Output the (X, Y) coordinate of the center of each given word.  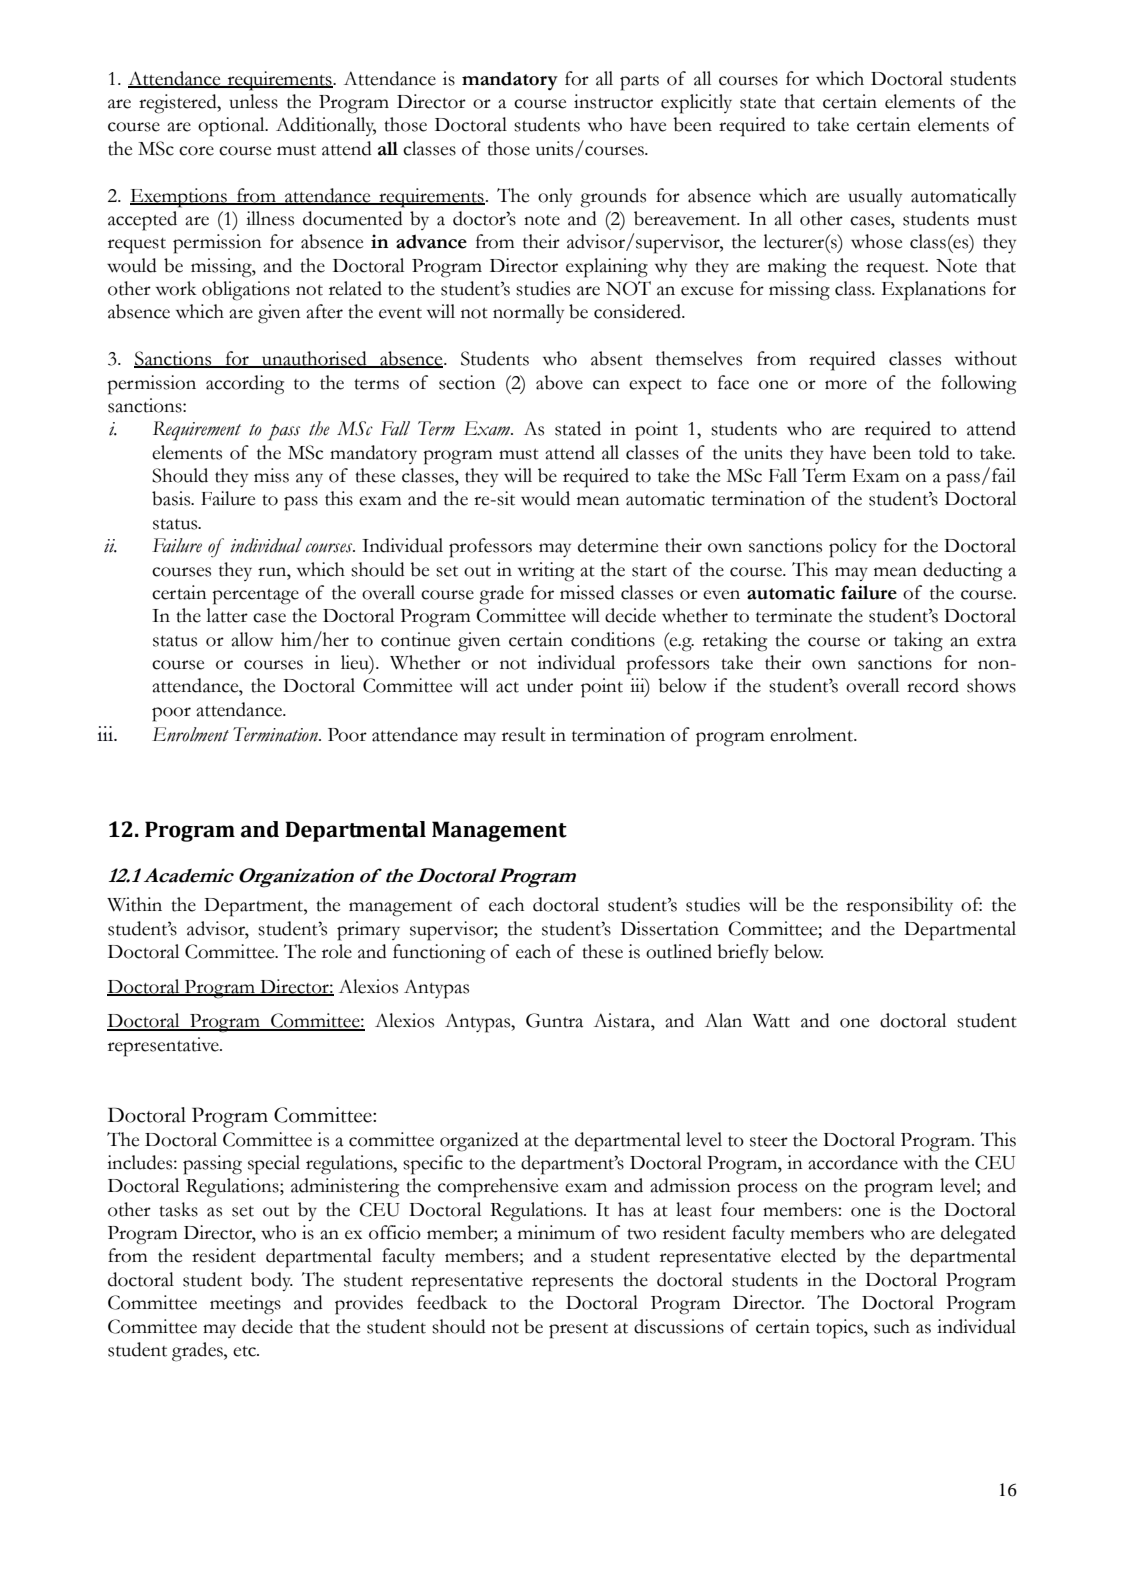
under (550, 685)
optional (232, 127)
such (892, 1326)
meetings (245, 1305)
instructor (613, 101)
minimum (556, 1232)
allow (252, 639)
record (933, 685)
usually (875, 197)
